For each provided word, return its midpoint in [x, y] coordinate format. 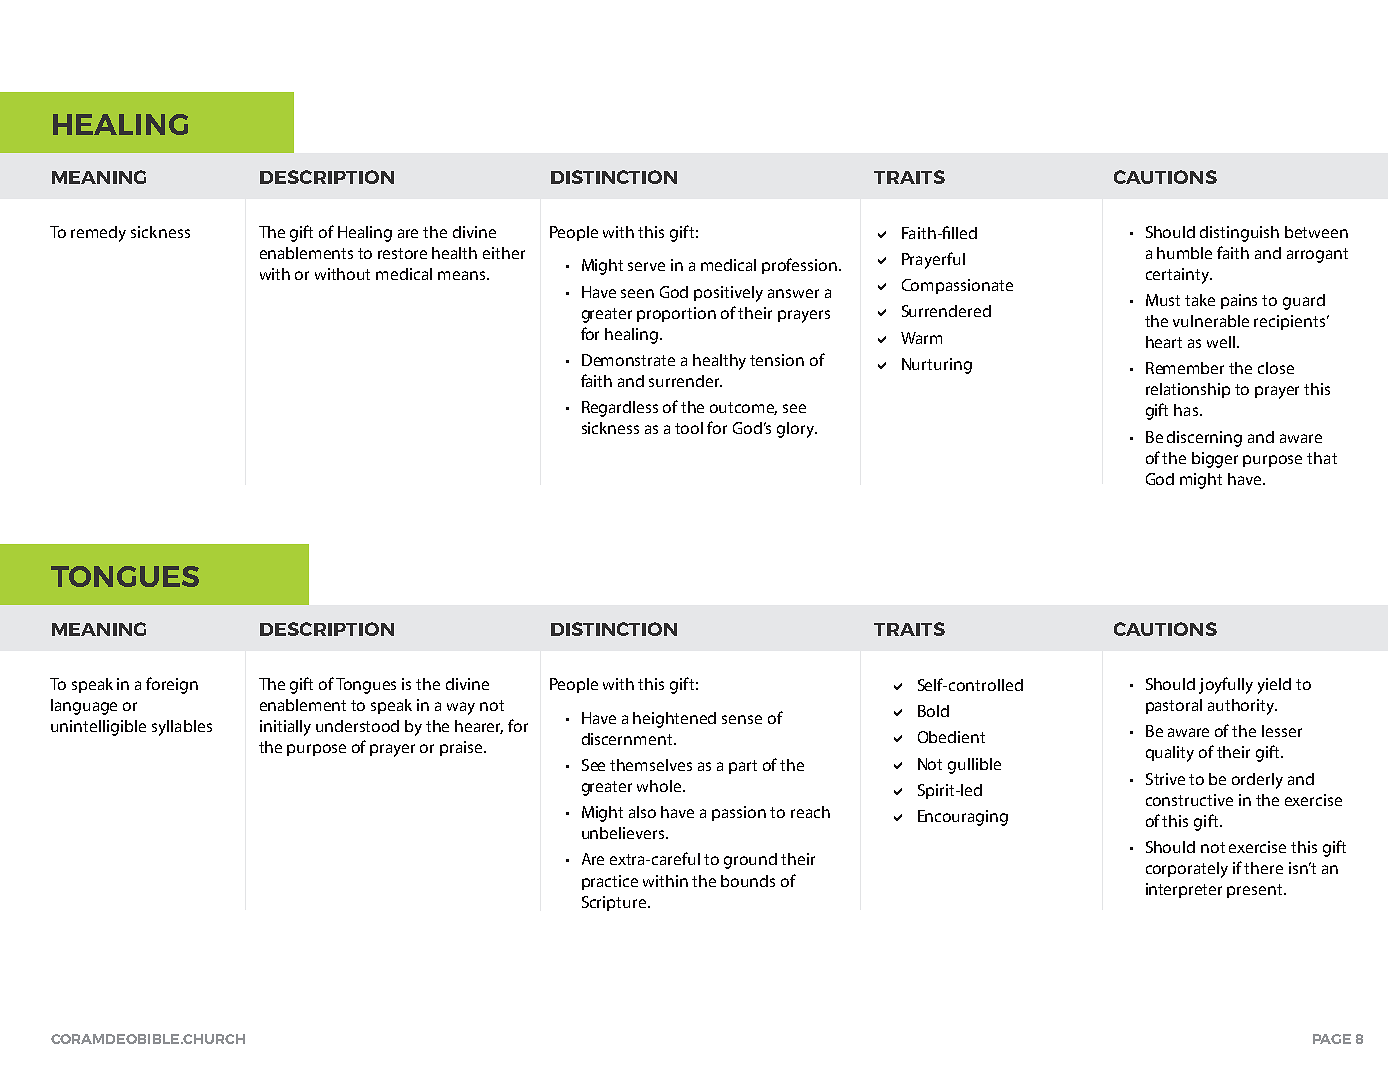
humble [1184, 253]
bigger [1215, 460]
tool [689, 428]
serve [646, 266]
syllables [182, 728]
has [1187, 410]
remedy [98, 234]
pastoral [1174, 706]
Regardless [620, 409]
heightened [674, 720]
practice [610, 882]
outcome [743, 408]
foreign [172, 685]
